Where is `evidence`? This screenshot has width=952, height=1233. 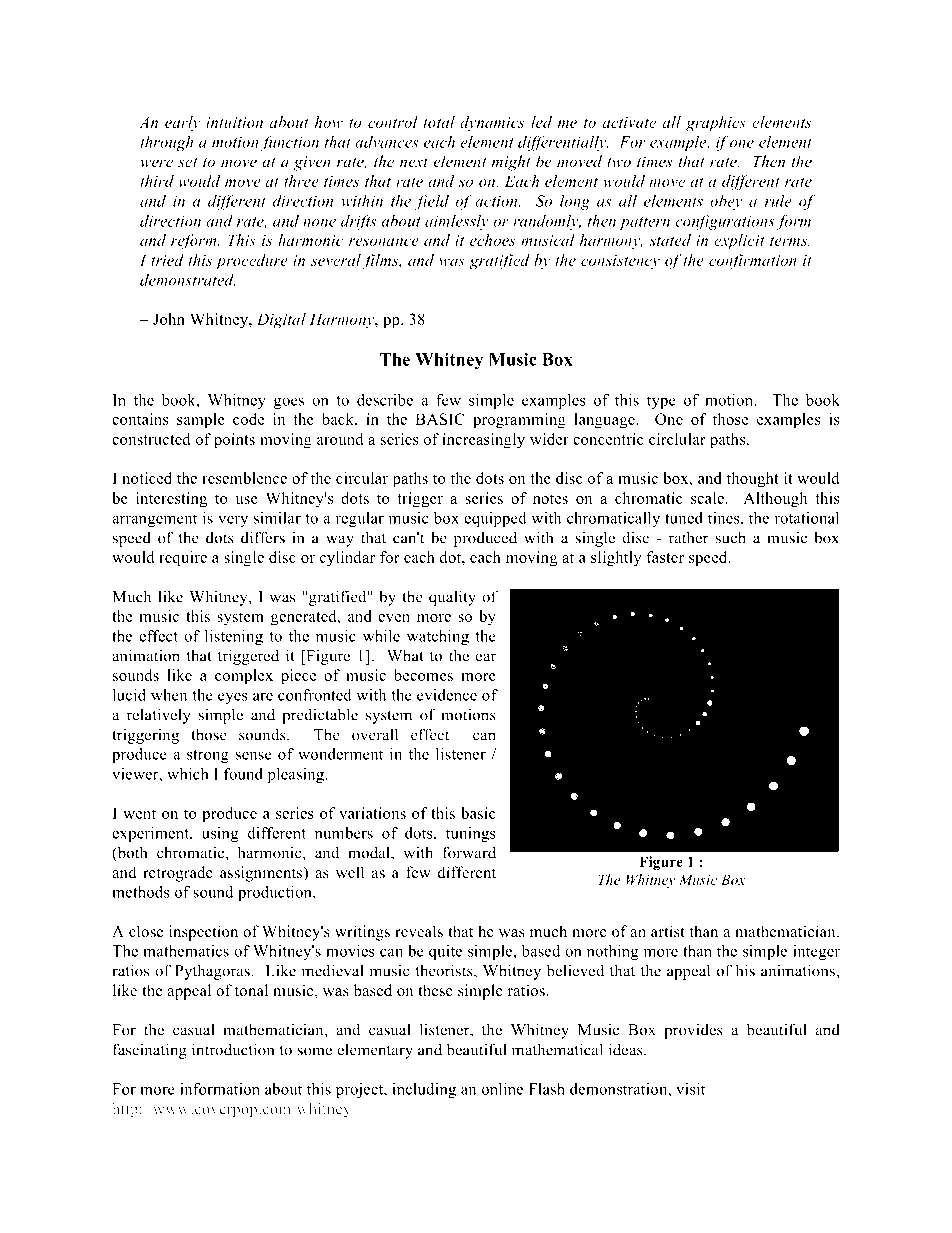
evidence is located at coordinates (447, 695).
